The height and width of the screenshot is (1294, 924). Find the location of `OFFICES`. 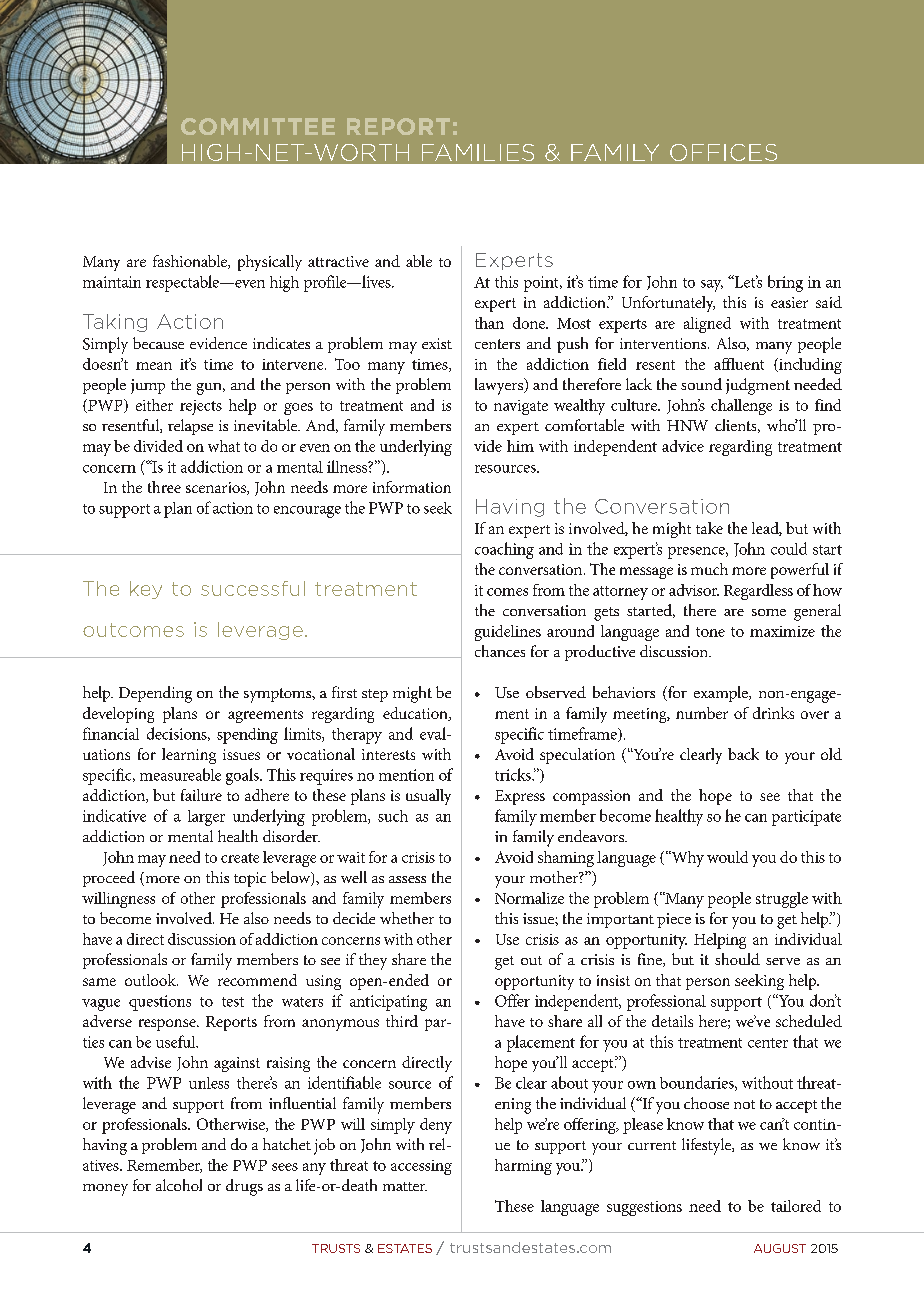

OFFICES is located at coordinates (723, 152).
